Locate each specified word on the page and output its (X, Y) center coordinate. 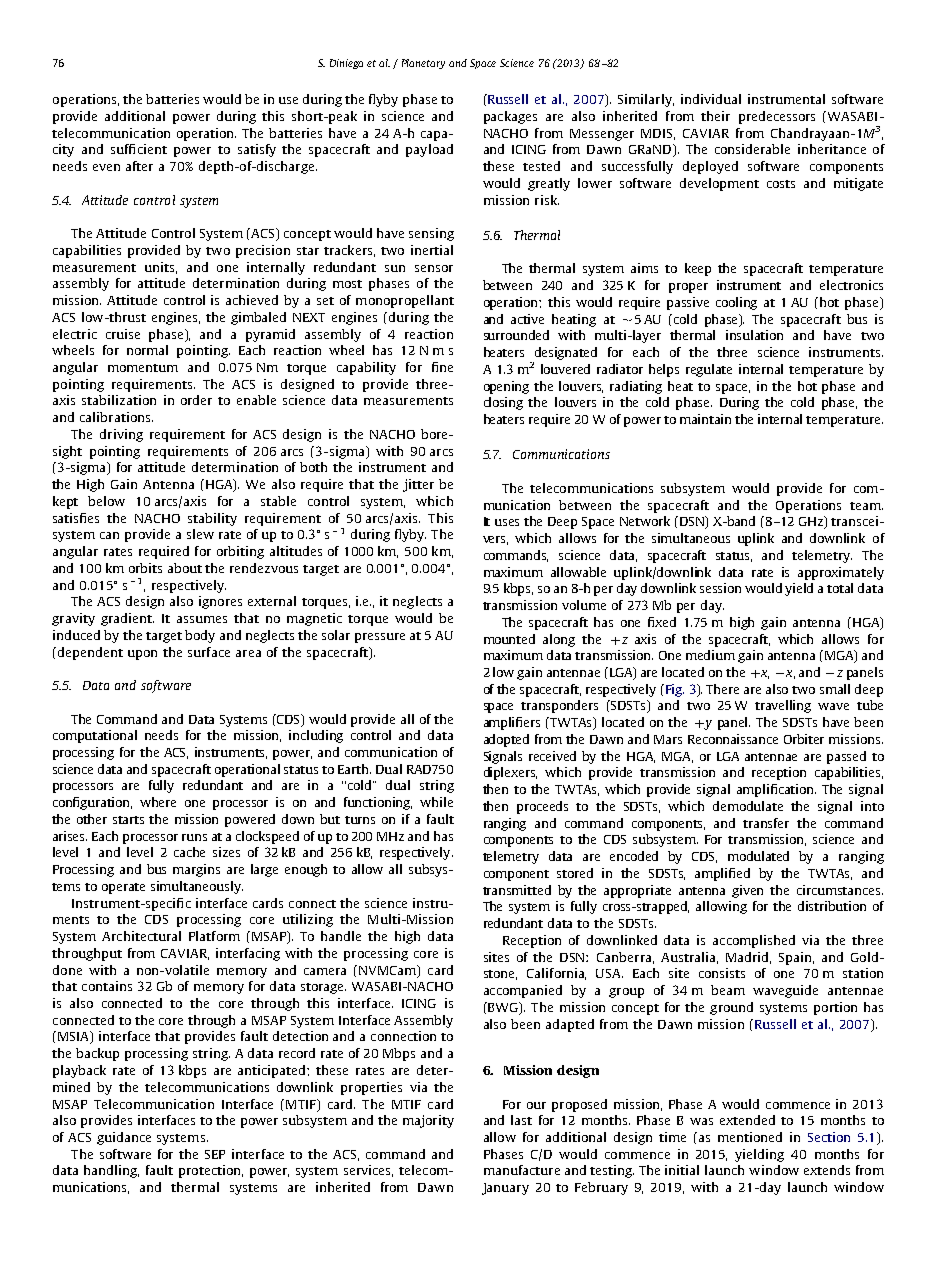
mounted (509, 639)
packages (510, 117)
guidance (124, 1138)
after (139, 166)
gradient (127, 619)
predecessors (777, 117)
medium (710, 655)
